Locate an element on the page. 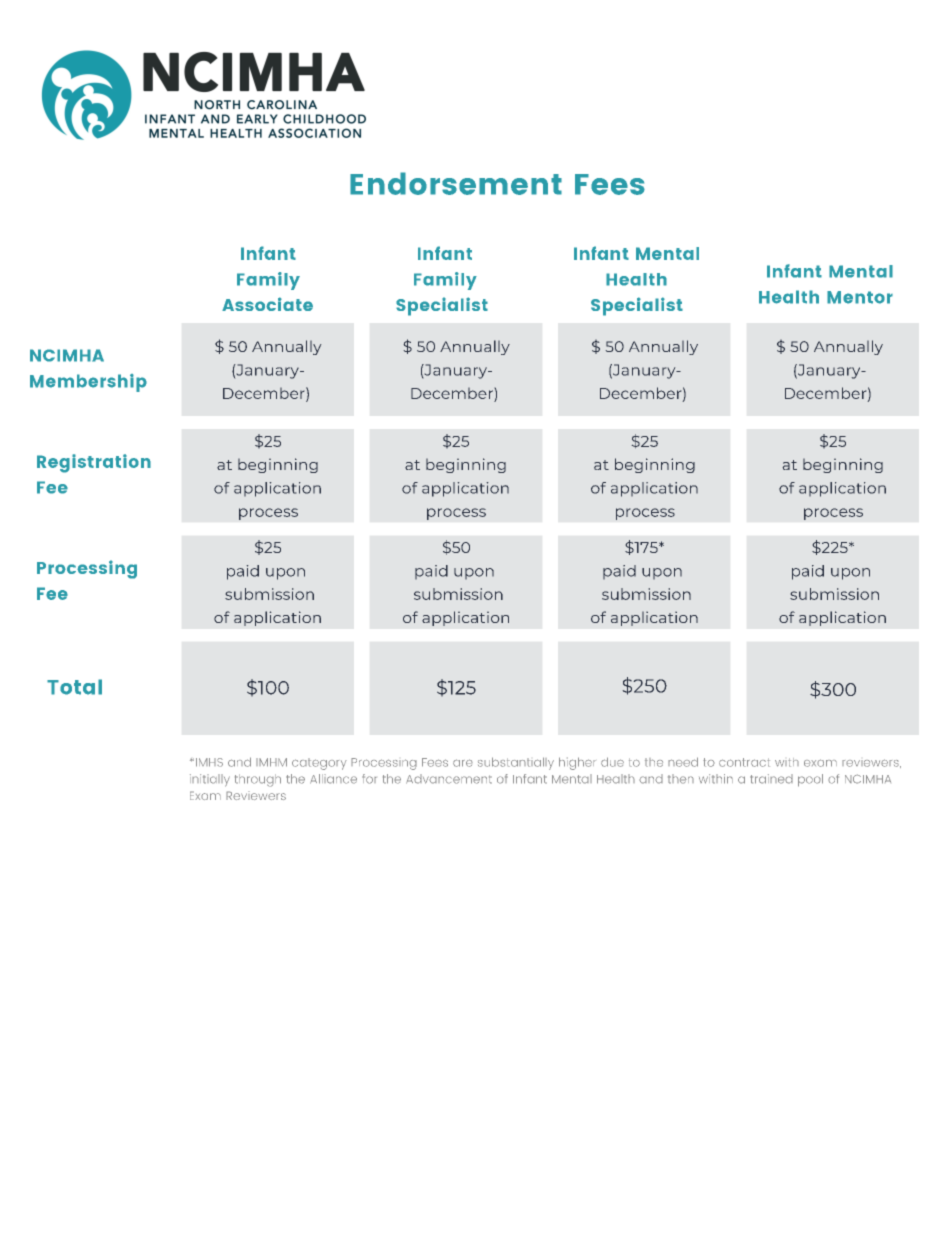 Image resolution: width=952 pixels, height=1233 pixels. initially is located at coordinates (210, 780).
